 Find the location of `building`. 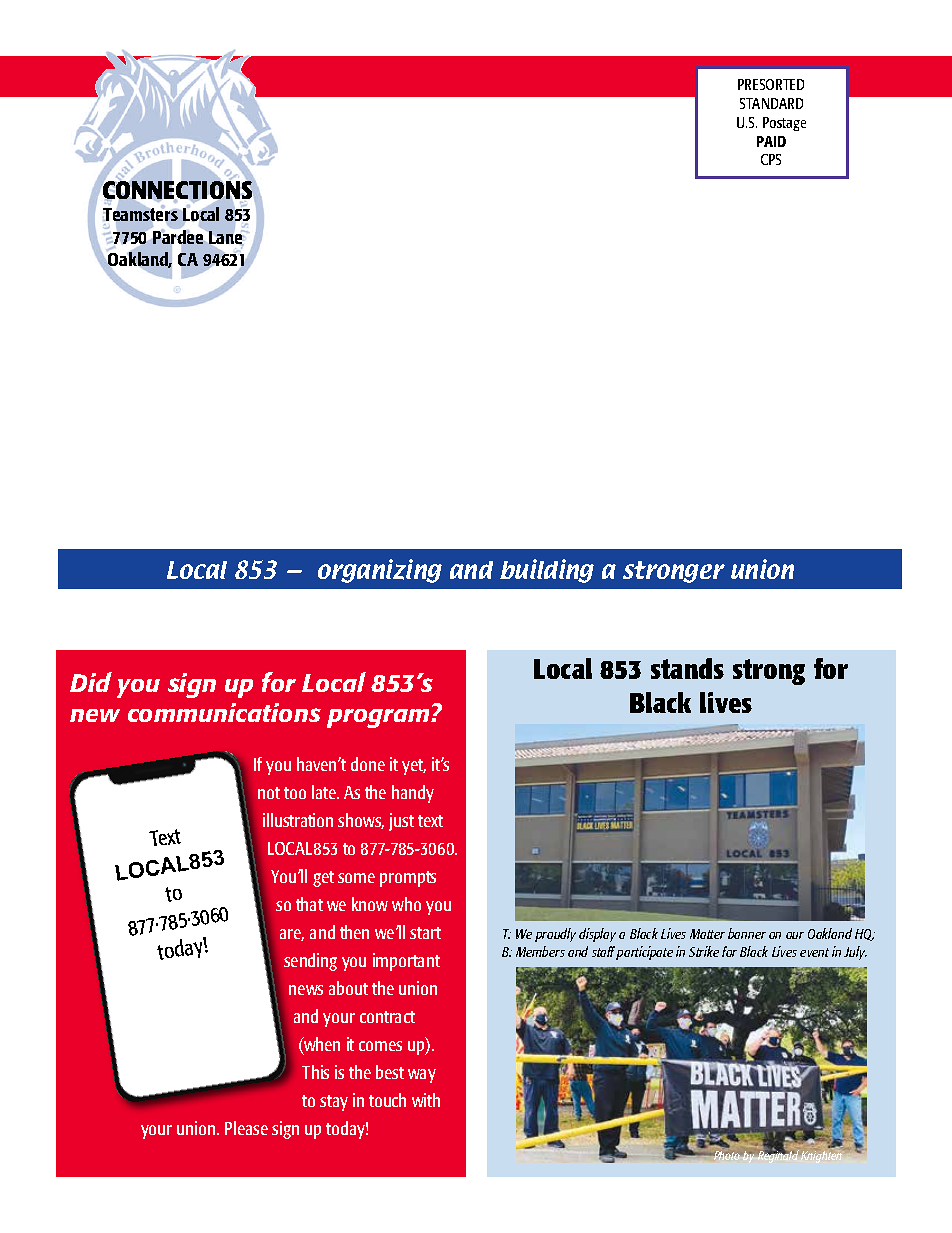

building is located at coordinates (547, 571).
